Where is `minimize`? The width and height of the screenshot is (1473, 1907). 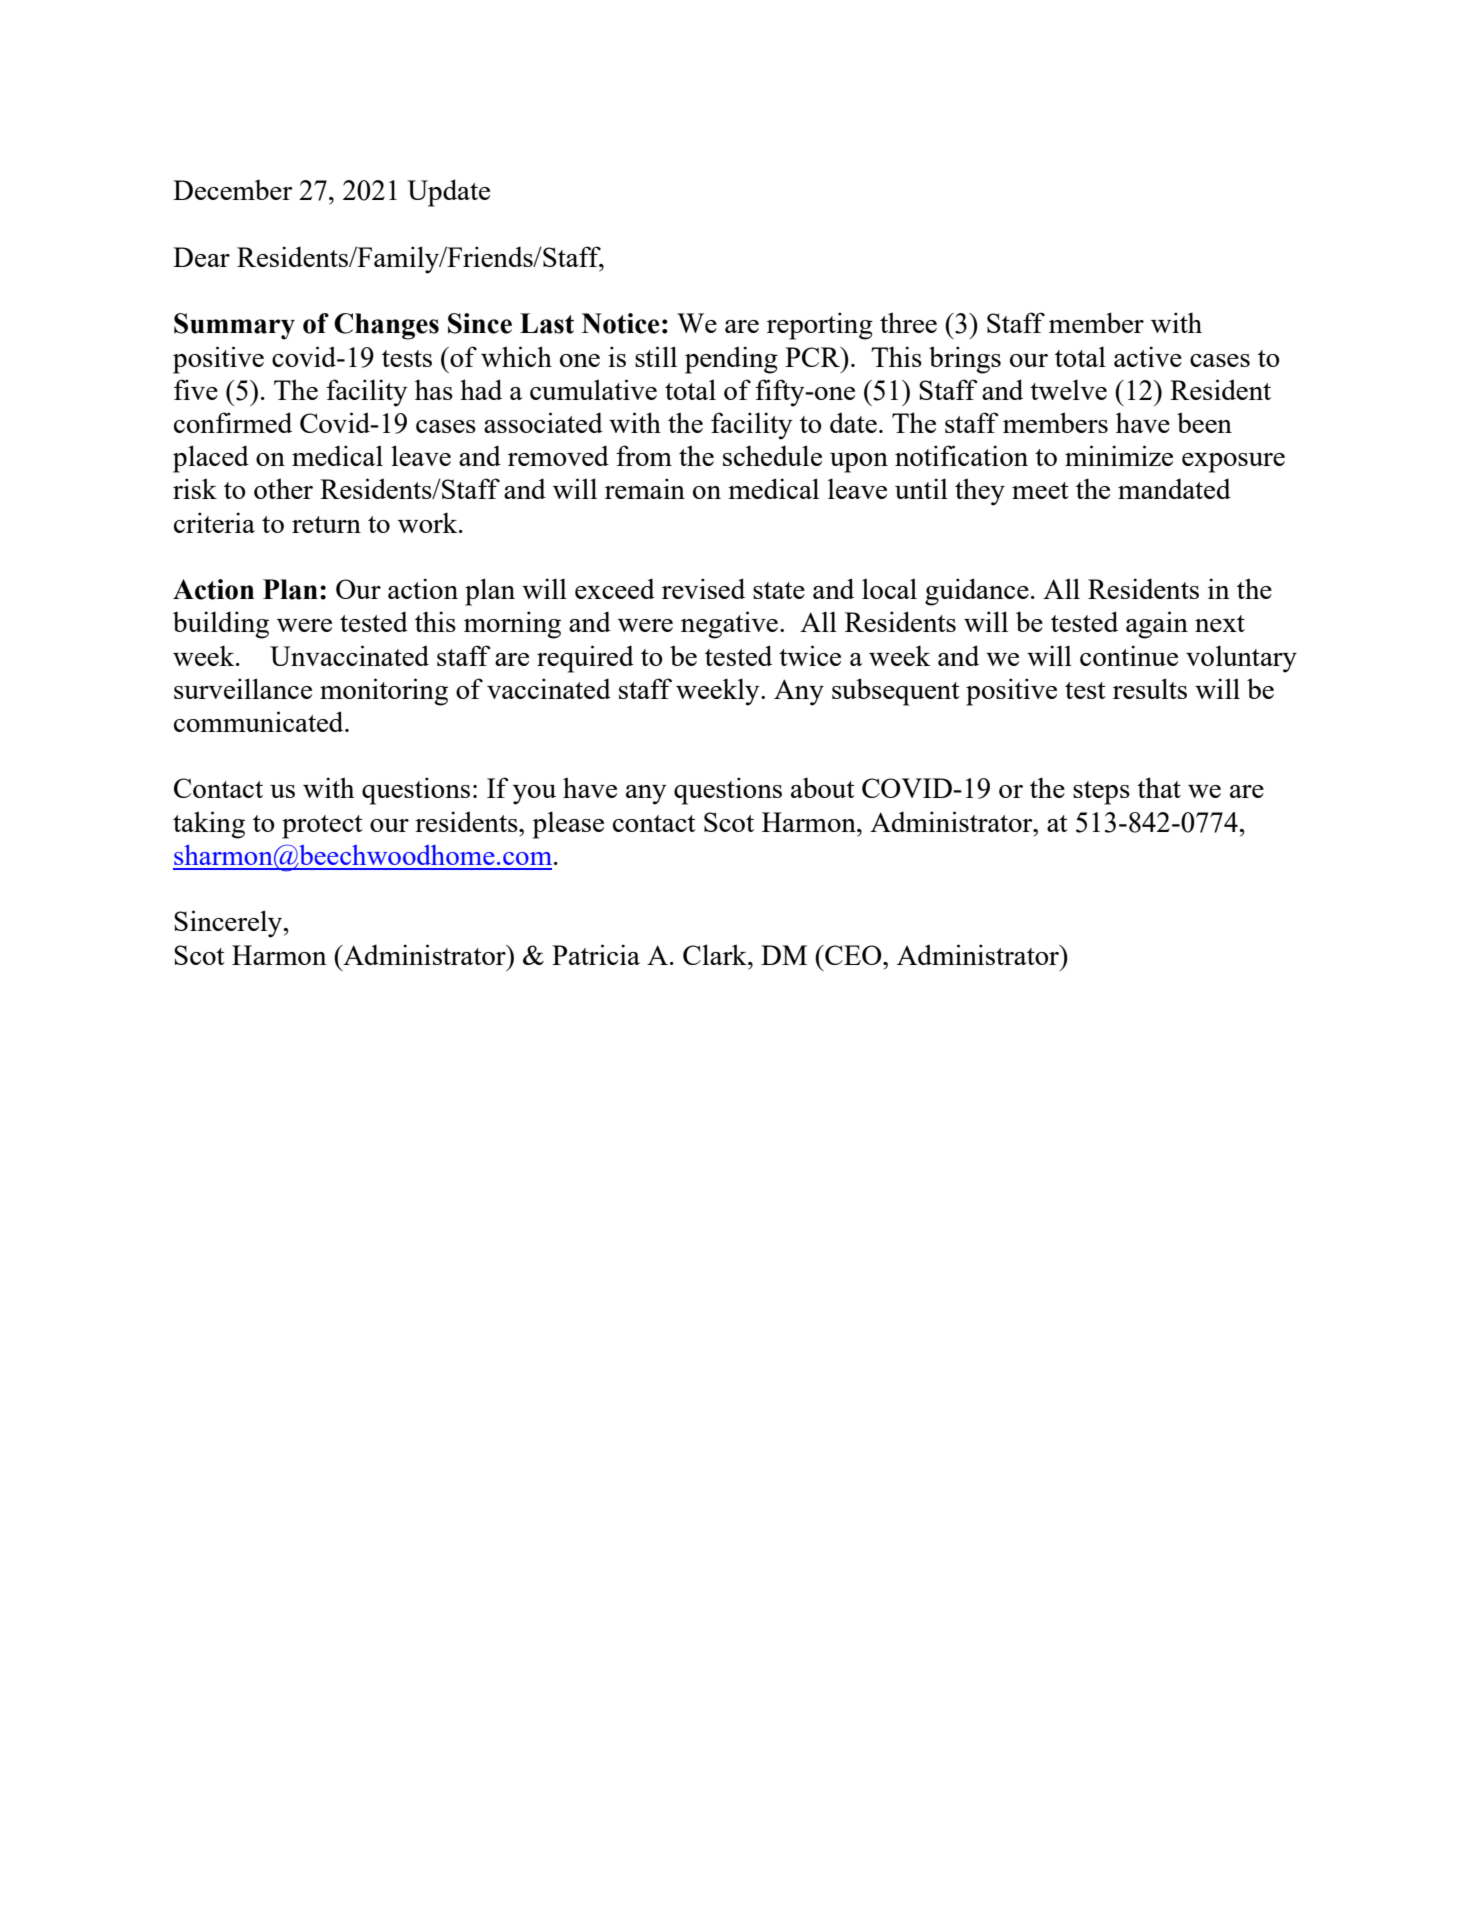 minimize is located at coordinates (1119, 455).
